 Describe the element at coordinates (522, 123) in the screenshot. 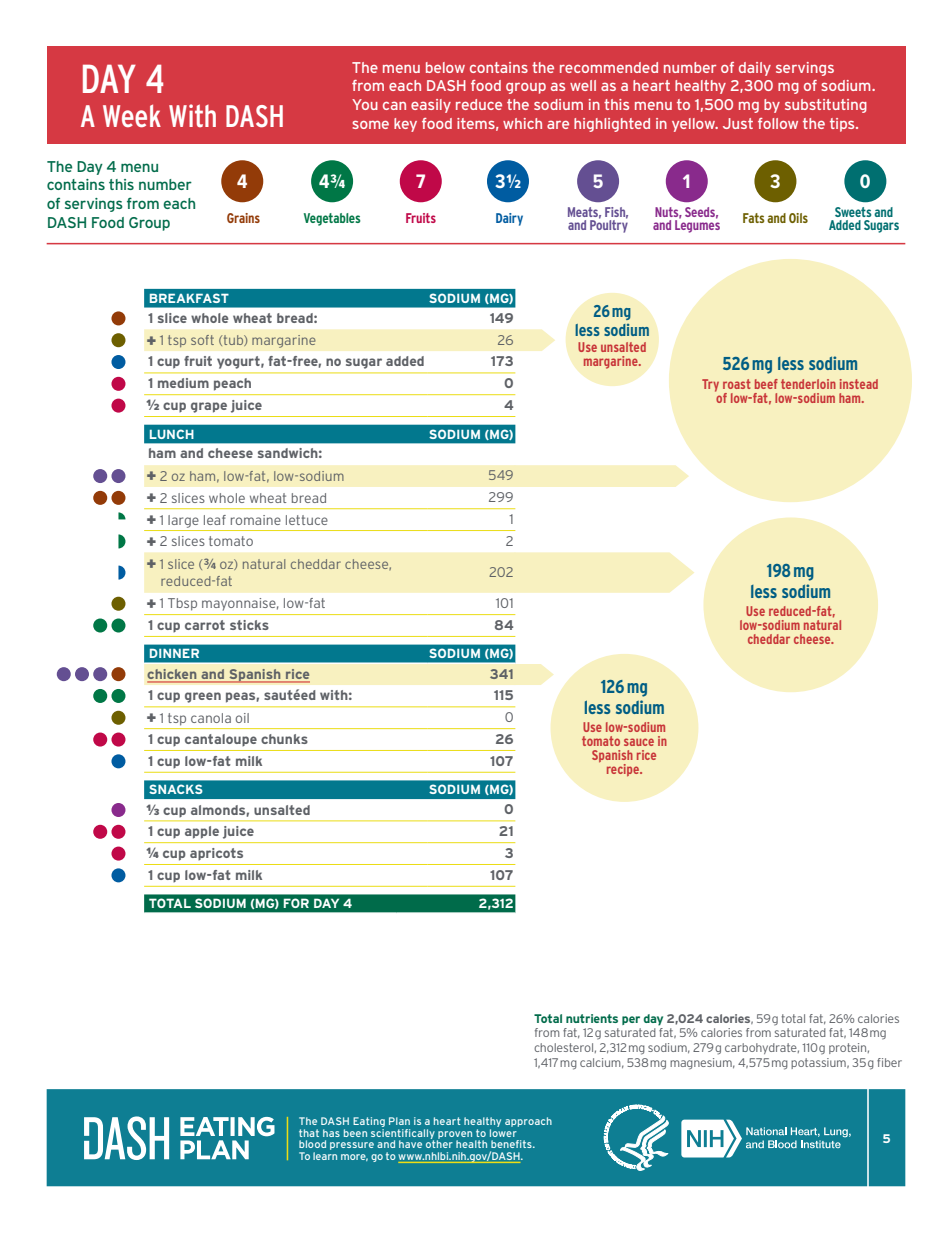

I see `which` at that location.
